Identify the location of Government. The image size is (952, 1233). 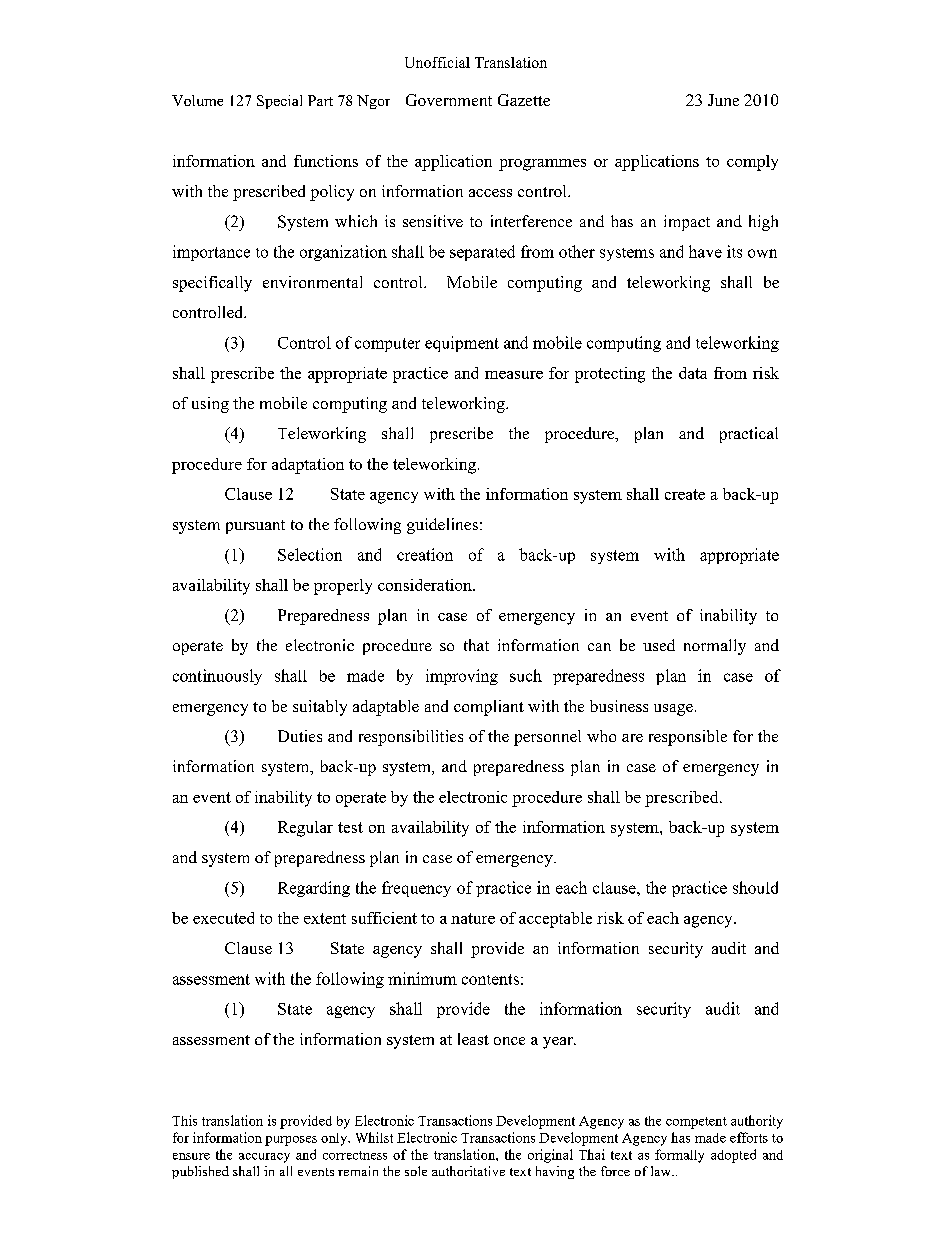
(449, 100).
